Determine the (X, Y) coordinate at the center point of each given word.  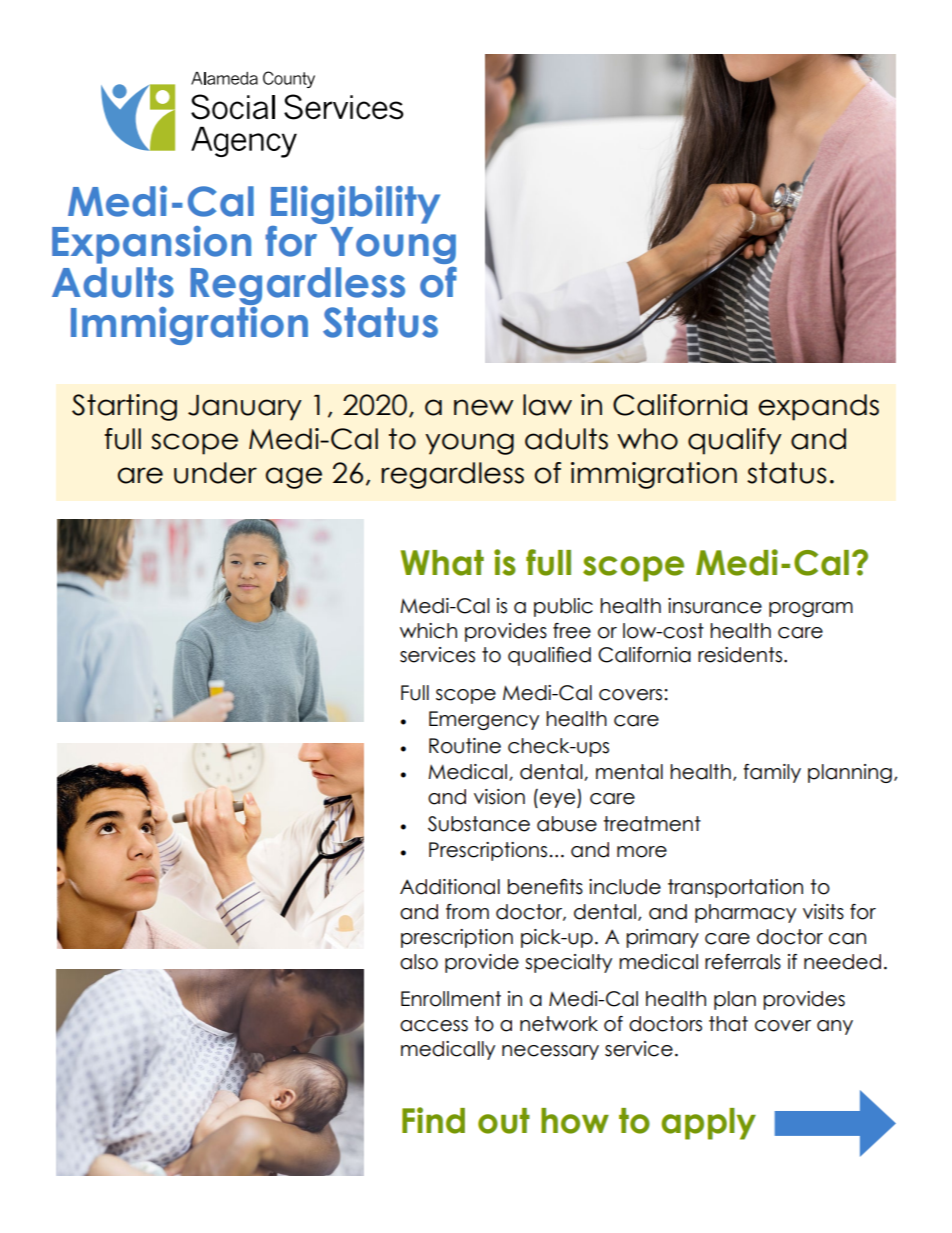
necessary (550, 1052)
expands (818, 407)
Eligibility (354, 206)
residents (740, 655)
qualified (549, 656)
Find (433, 1120)
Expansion (151, 245)
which (428, 631)
